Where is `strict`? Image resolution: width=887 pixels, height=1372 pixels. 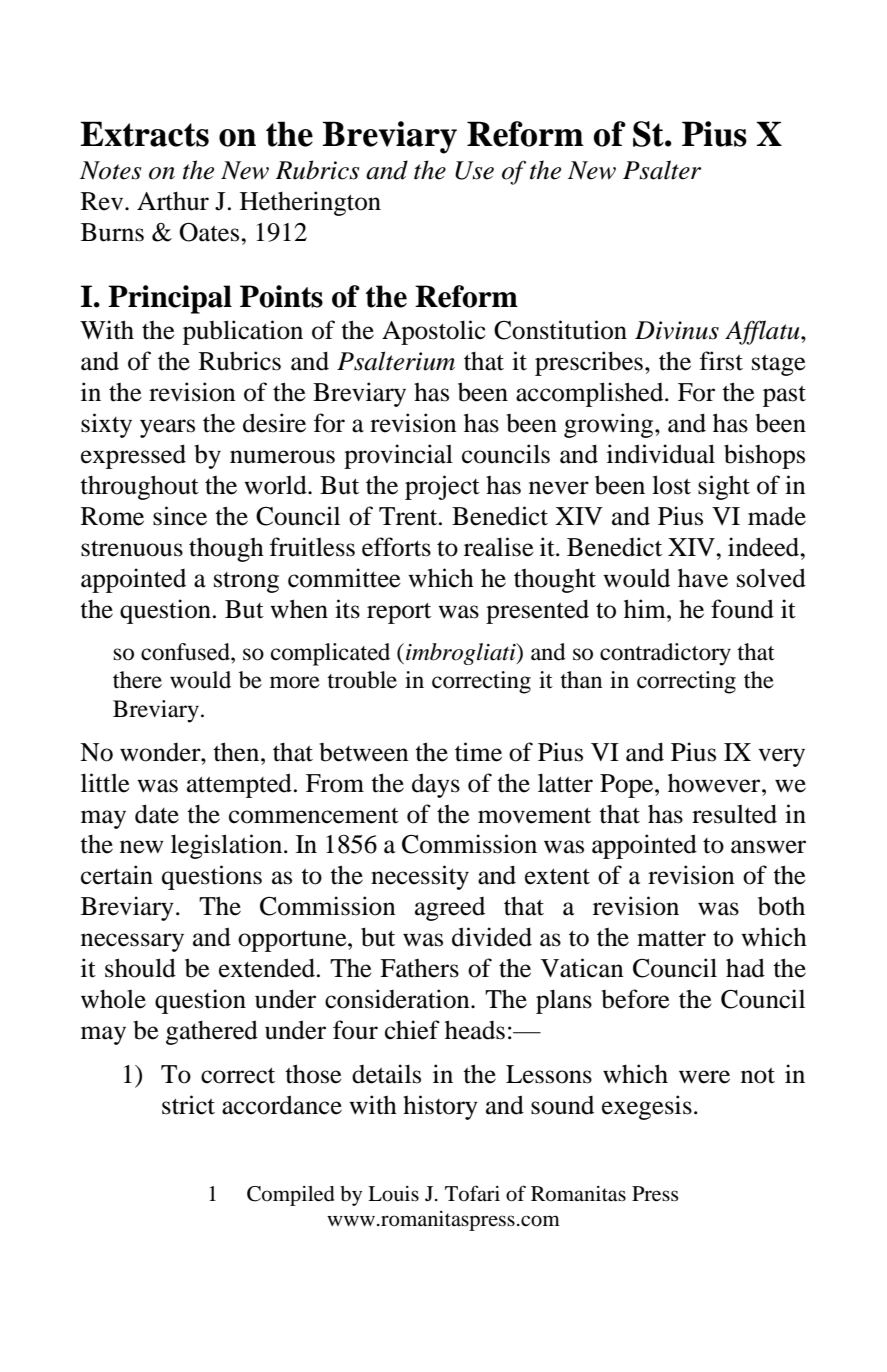
strict is located at coordinates (188, 1105).
